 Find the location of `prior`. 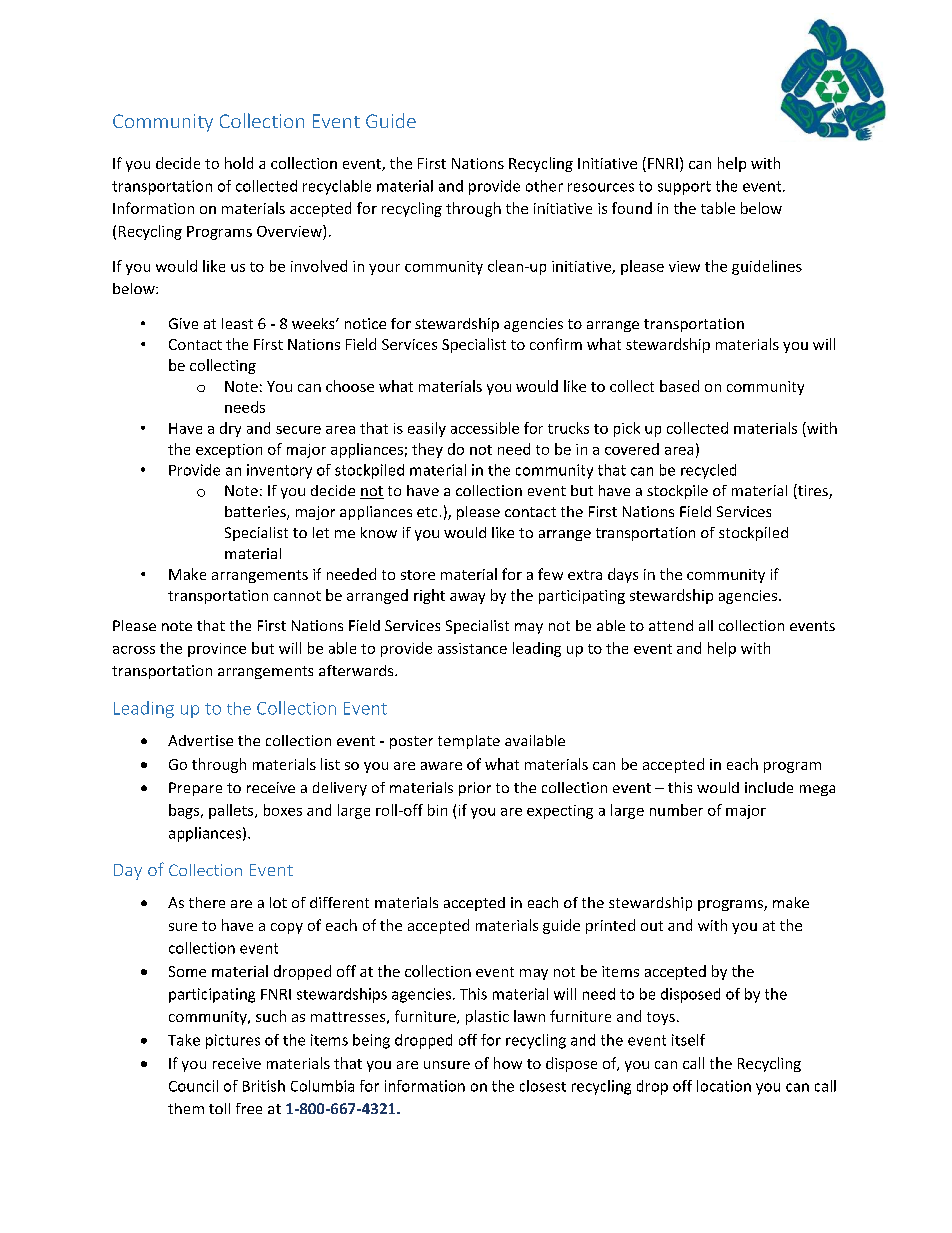

prior is located at coordinates (475, 789).
